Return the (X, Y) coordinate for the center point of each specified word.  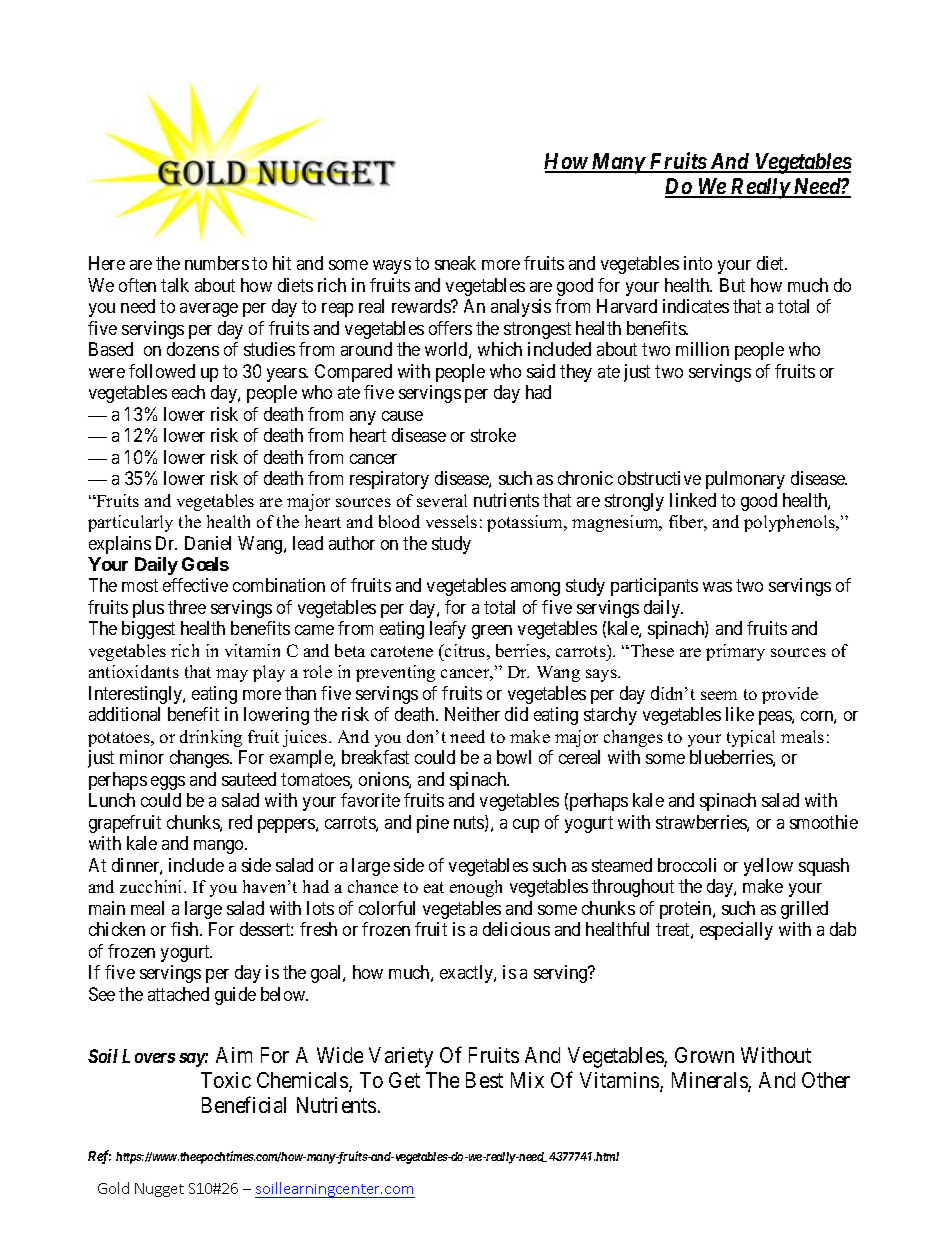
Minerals (710, 1082)
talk (175, 285)
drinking (211, 738)
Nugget (159, 1190)
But (732, 285)
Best (484, 1080)
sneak (455, 263)
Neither (472, 714)
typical (751, 738)
